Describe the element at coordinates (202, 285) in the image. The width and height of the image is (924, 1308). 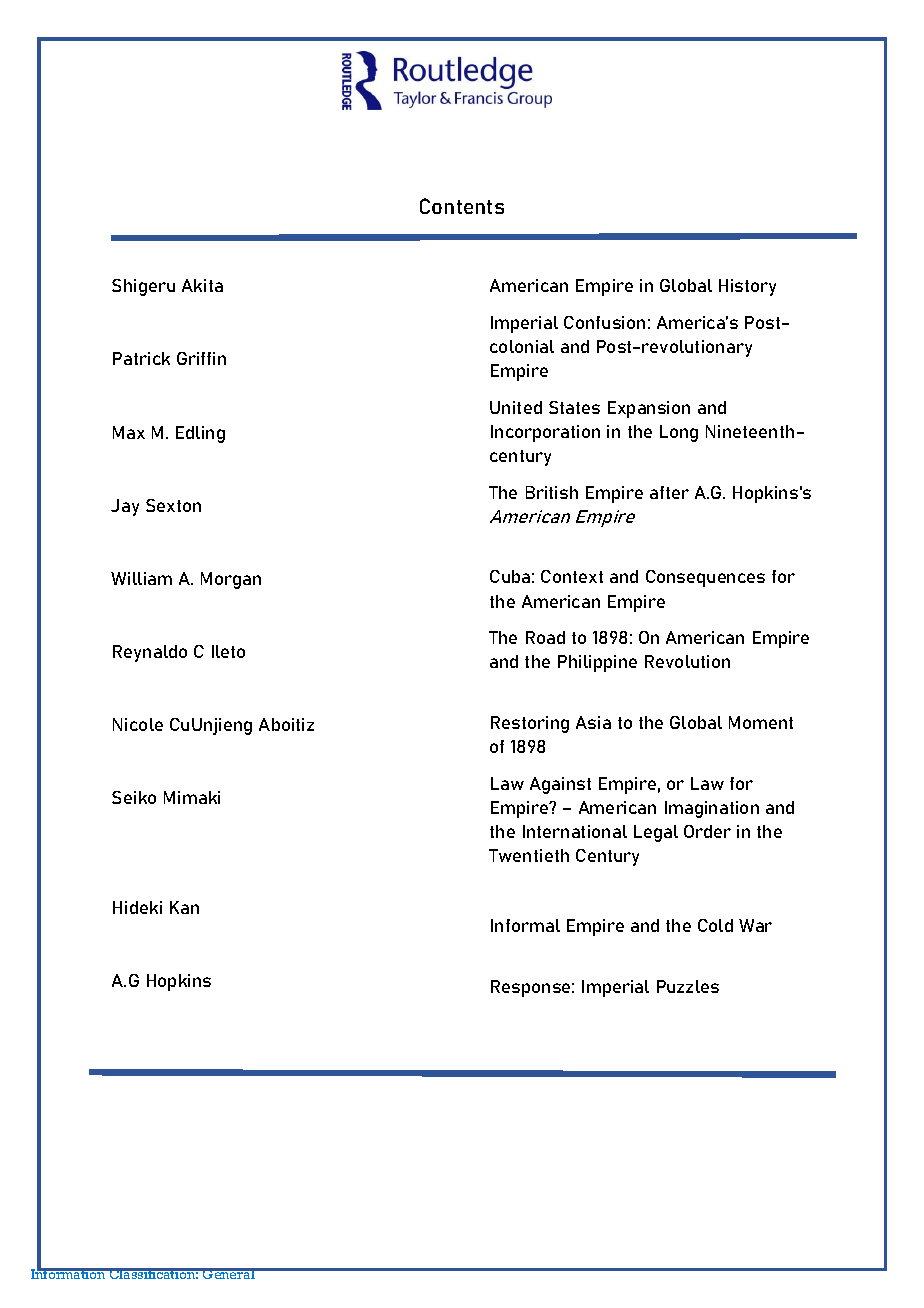
I see `Akita` at that location.
